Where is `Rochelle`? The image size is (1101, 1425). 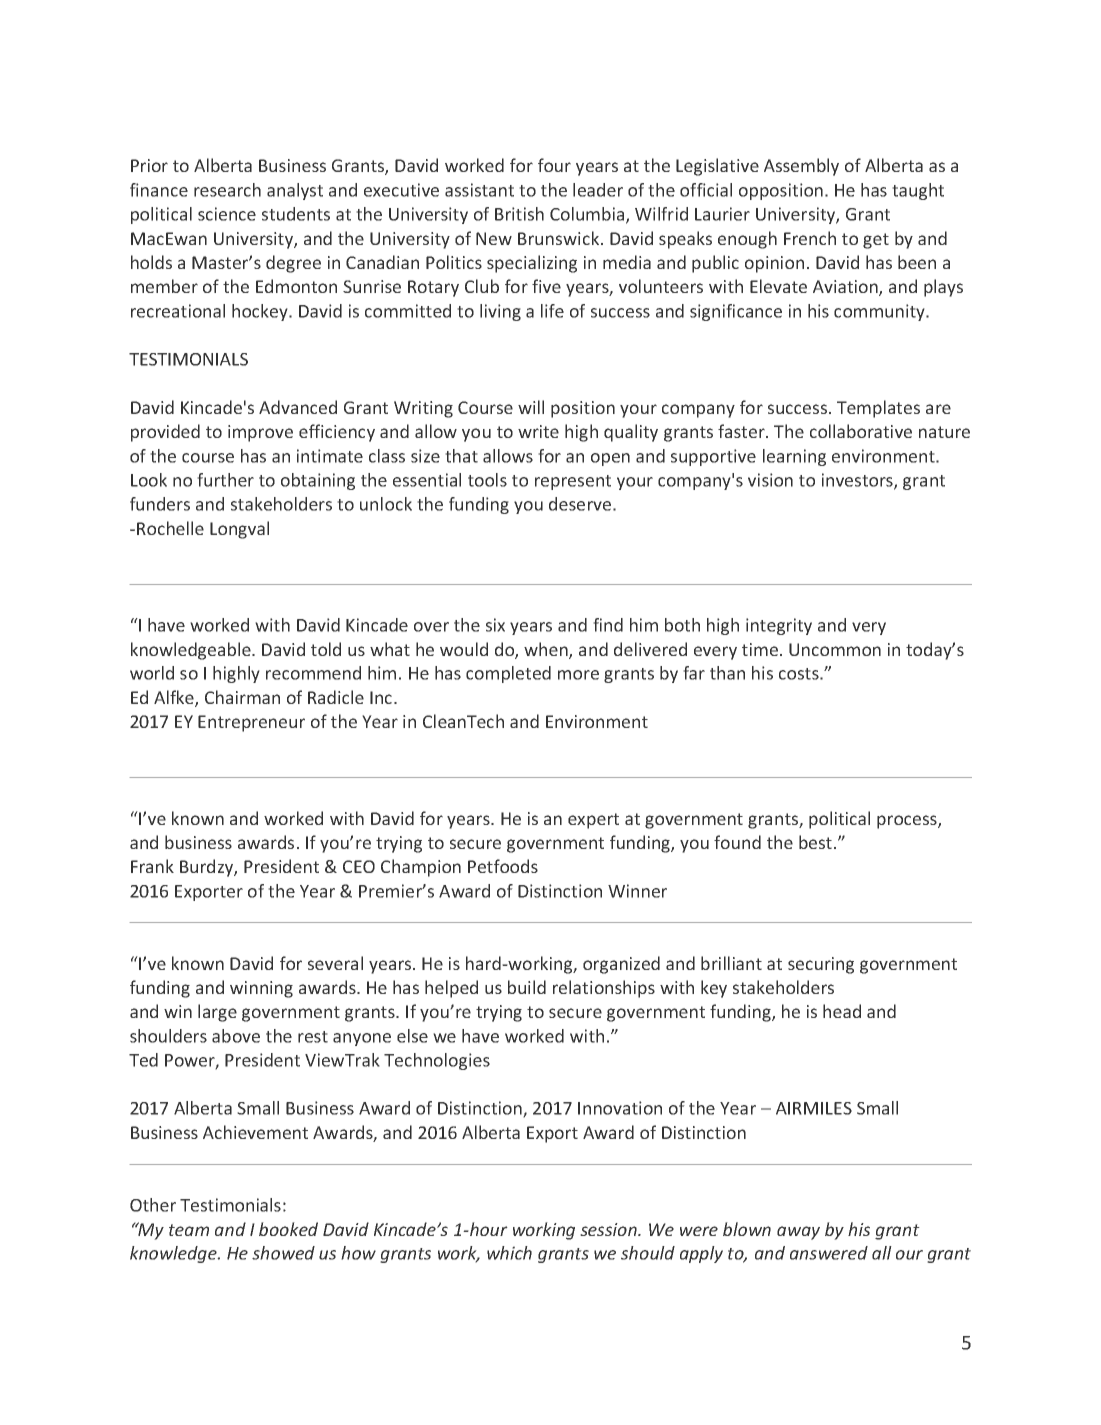
Rochelle is located at coordinates (170, 528).
